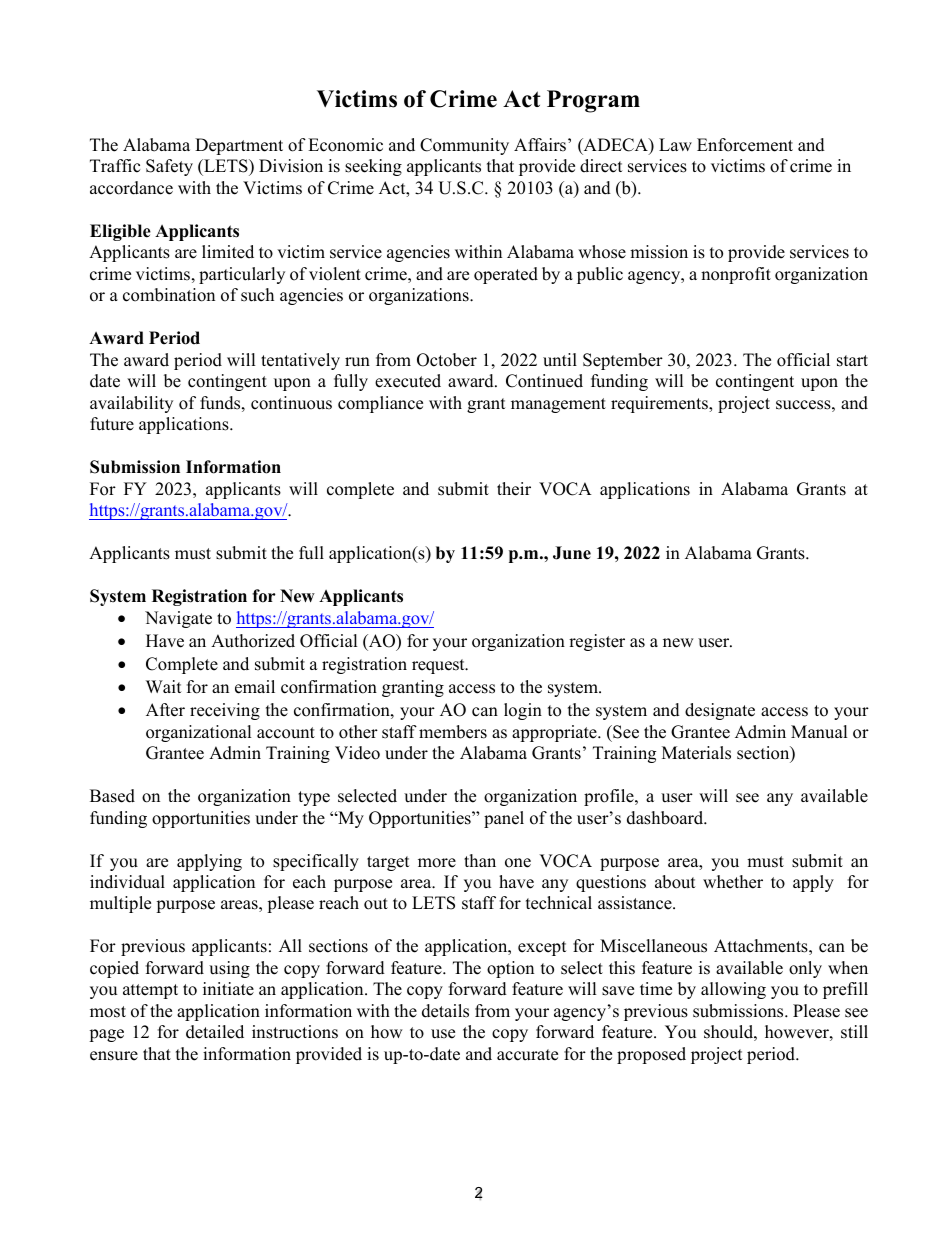  I want to click on Navigate, so click(178, 619).
